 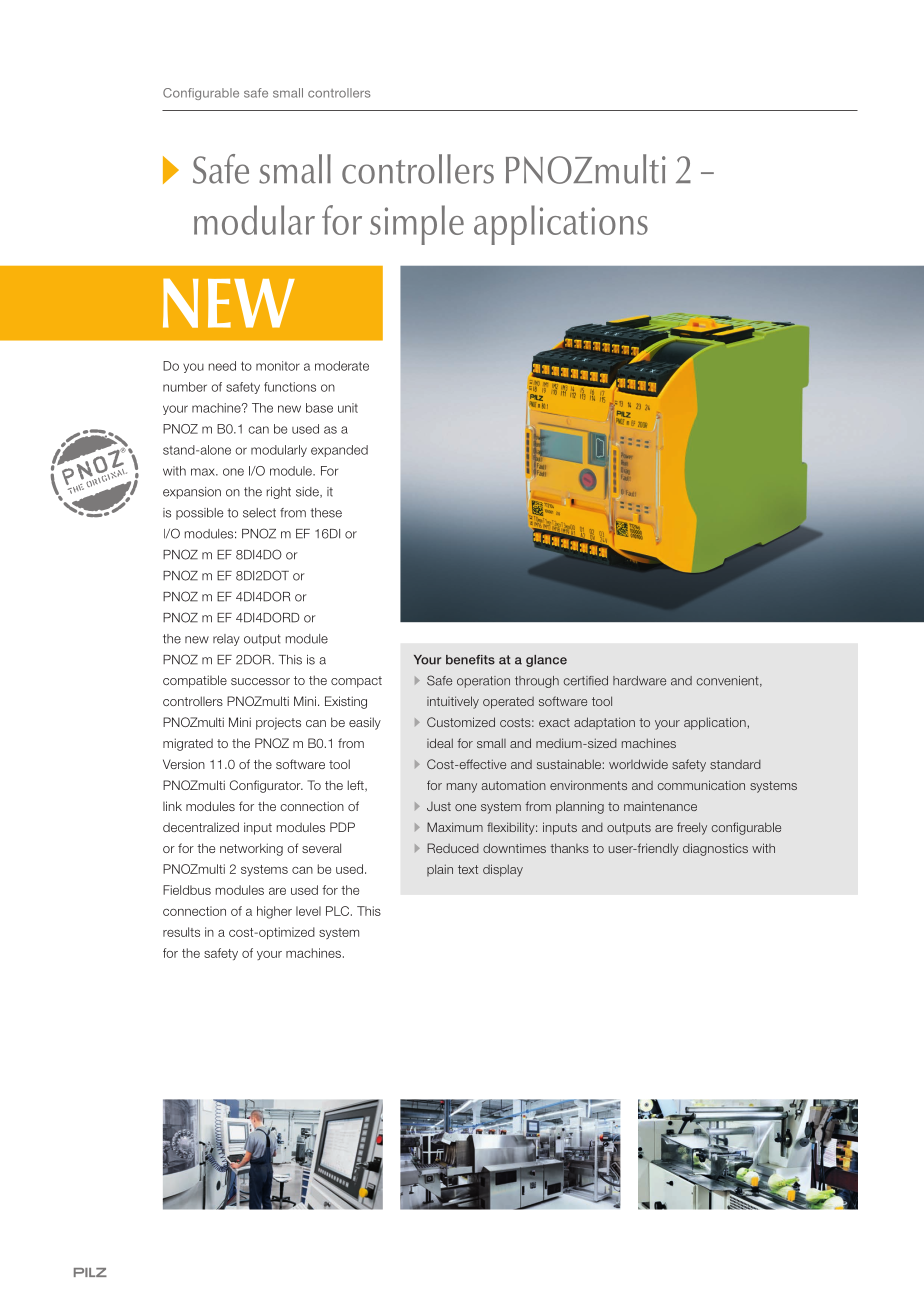 What do you see at coordinates (274, 912) in the page?
I see `higher` at bounding box center [274, 912].
